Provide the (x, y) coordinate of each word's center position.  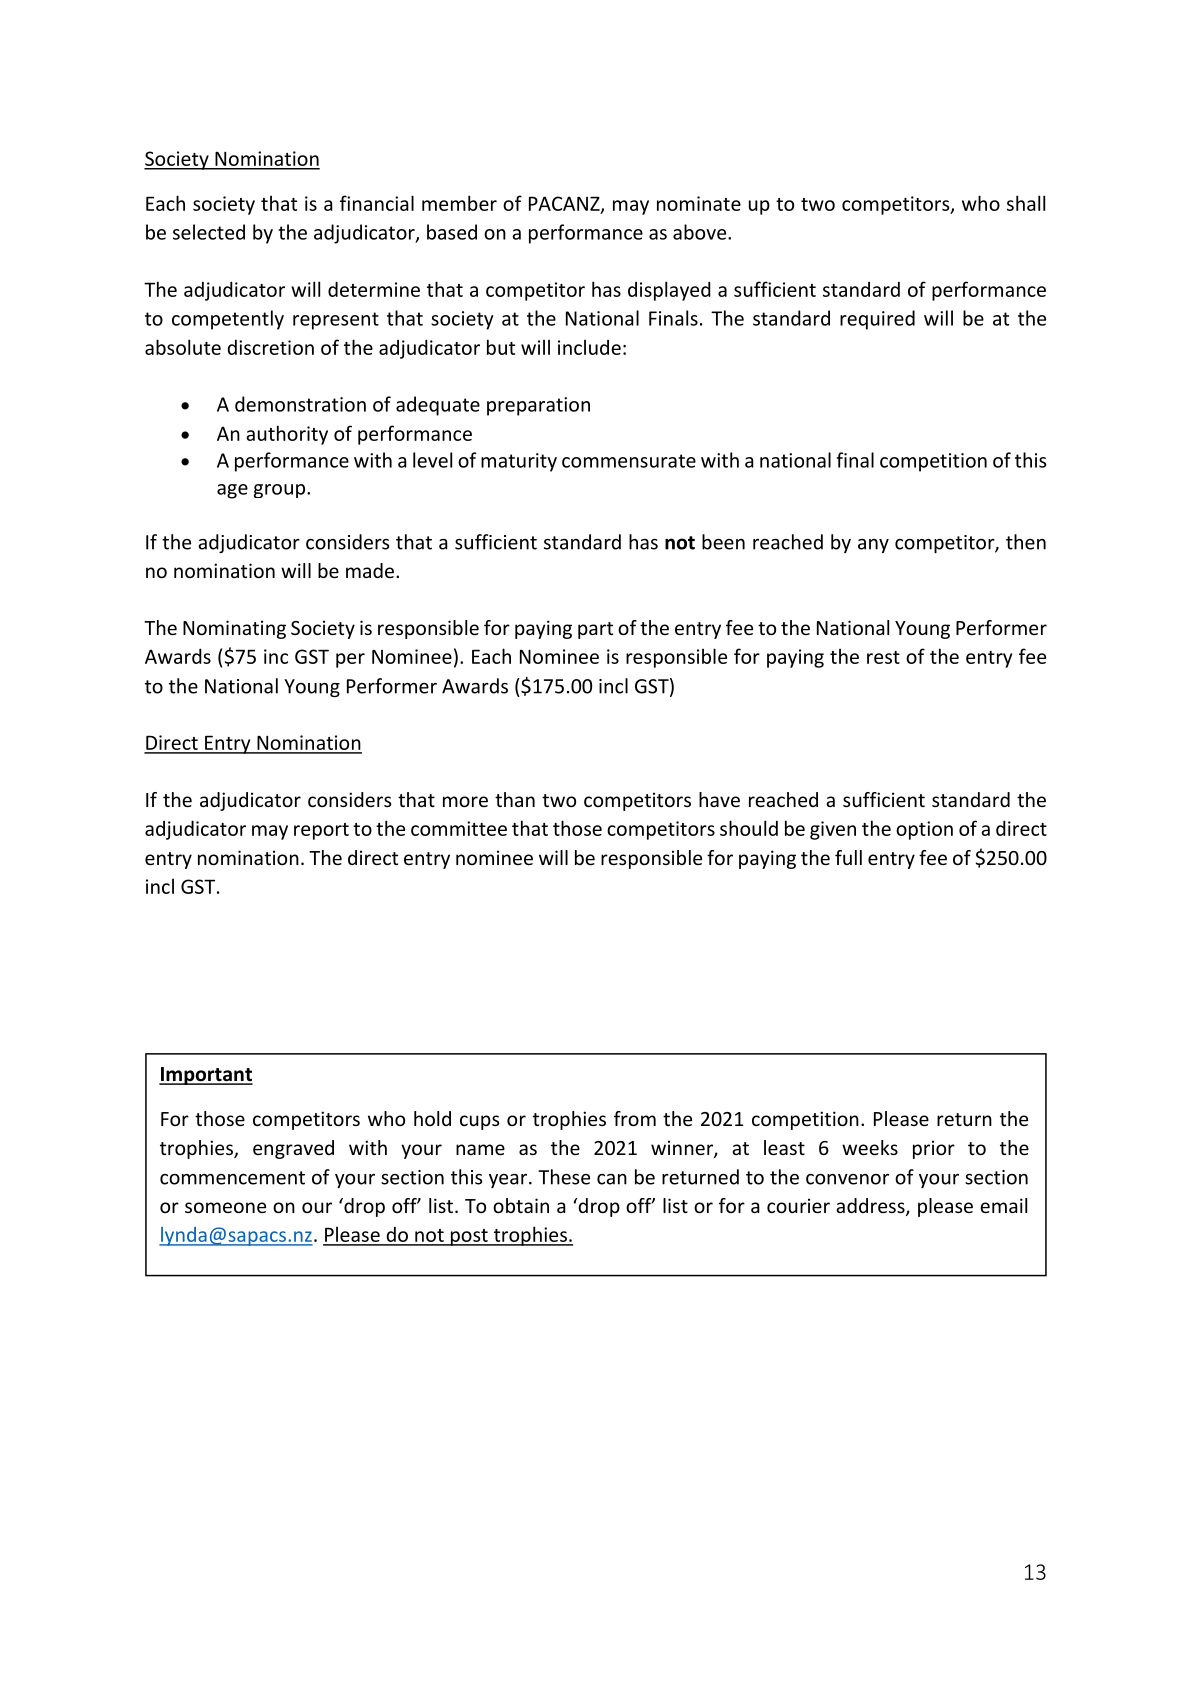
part (595, 630)
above (701, 232)
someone (225, 1207)
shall (1026, 203)
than (515, 799)
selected (209, 232)
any (873, 546)
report (321, 831)
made (370, 570)
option (924, 830)
